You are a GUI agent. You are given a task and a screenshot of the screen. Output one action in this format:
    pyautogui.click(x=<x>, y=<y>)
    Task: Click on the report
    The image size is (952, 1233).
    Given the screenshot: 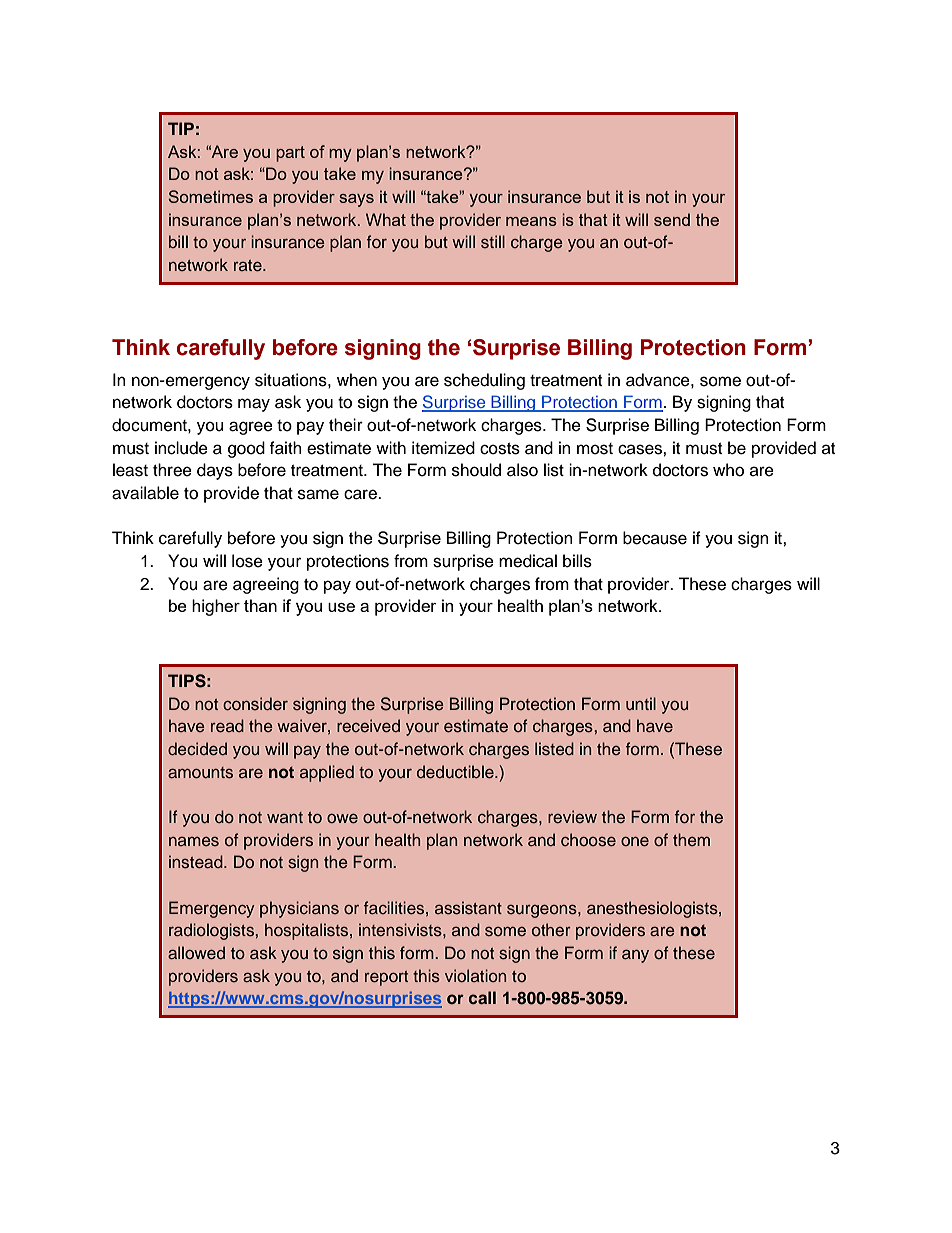 What is the action you would take?
    pyautogui.click(x=386, y=978)
